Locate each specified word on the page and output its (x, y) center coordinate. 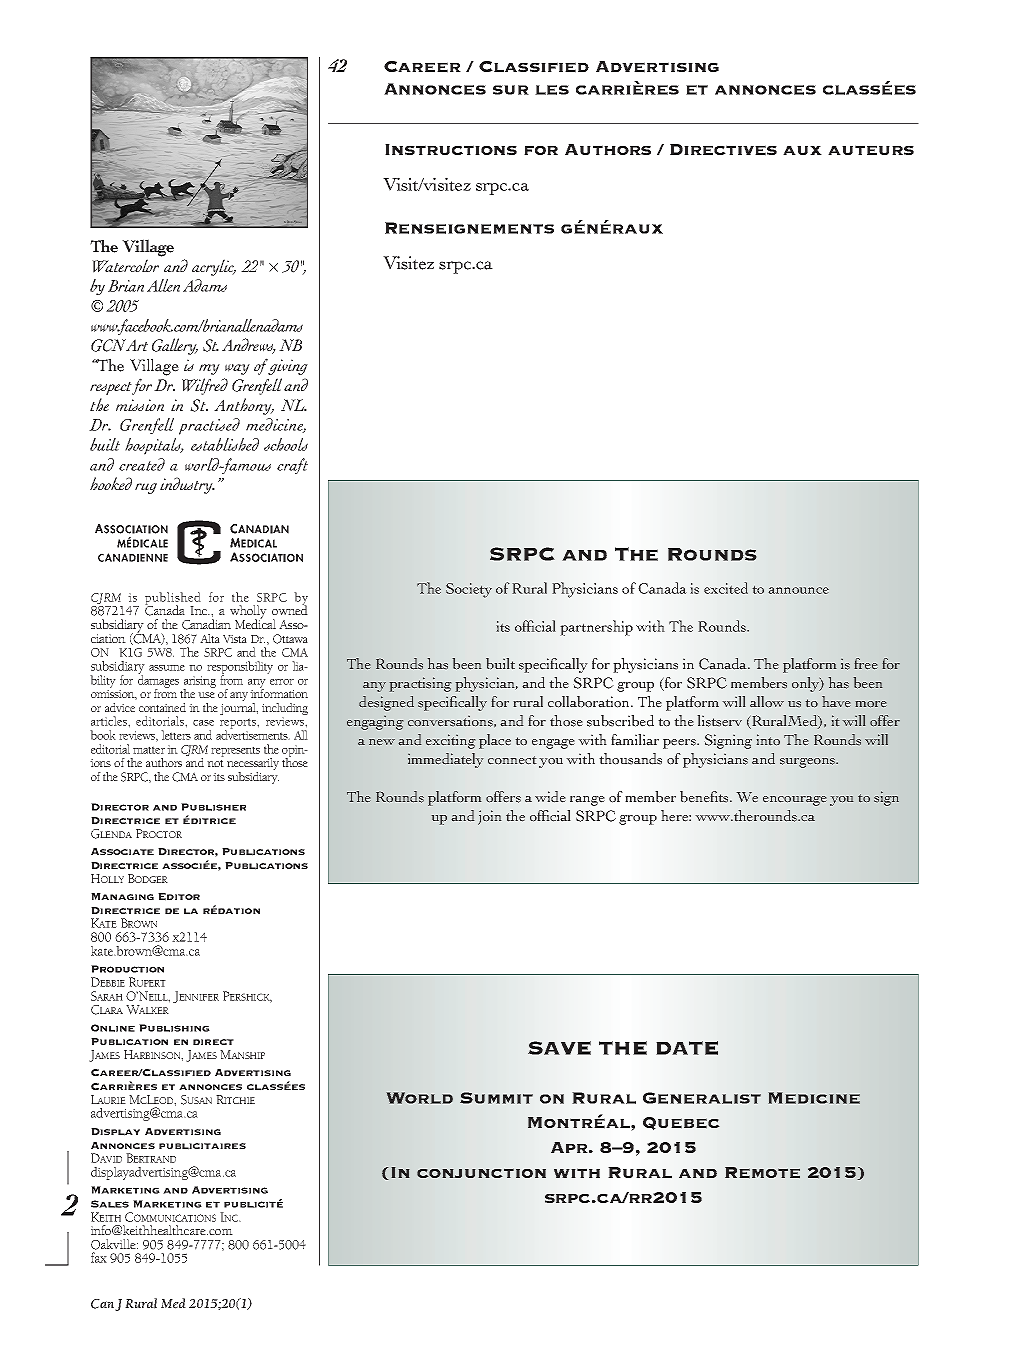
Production (127, 969)
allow (767, 702)
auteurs (871, 150)
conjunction (481, 1173)
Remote (762, 1173)
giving (288, 367)
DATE (687, 1048)
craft (292, 466)
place (495, 741)
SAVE (559, 1048)
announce (799, 590)
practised (209, 426)
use (206, 695)
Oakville (114, 1244)
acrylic (214, 267)
